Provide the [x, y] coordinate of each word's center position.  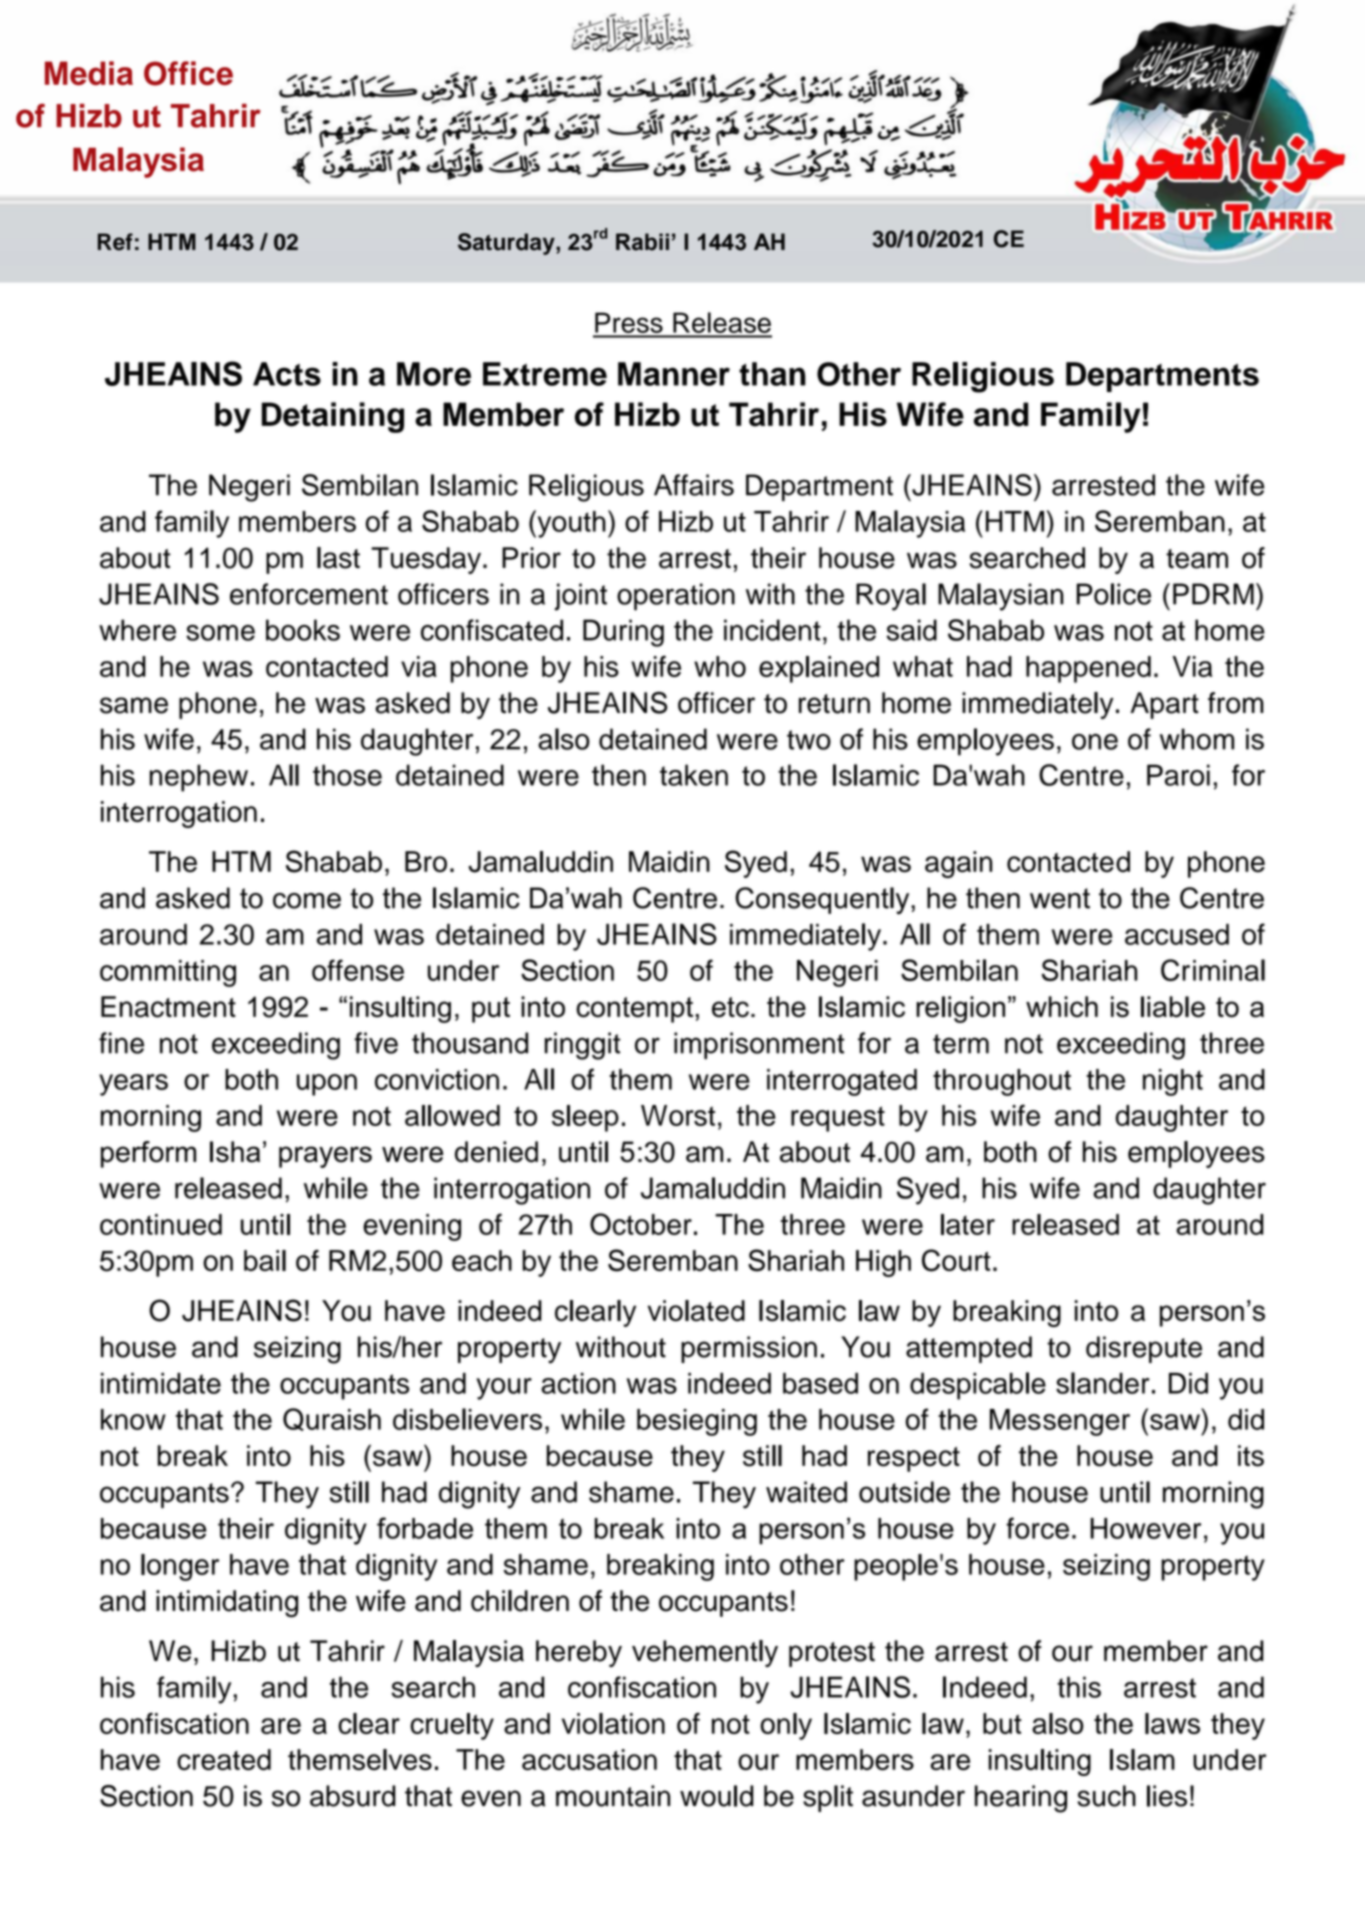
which [1062, 1007]
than [772, 374]
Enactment [168, 1007]
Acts [287, 374]
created [224, 1759]
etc [730, 1007]
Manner [674, 374]
